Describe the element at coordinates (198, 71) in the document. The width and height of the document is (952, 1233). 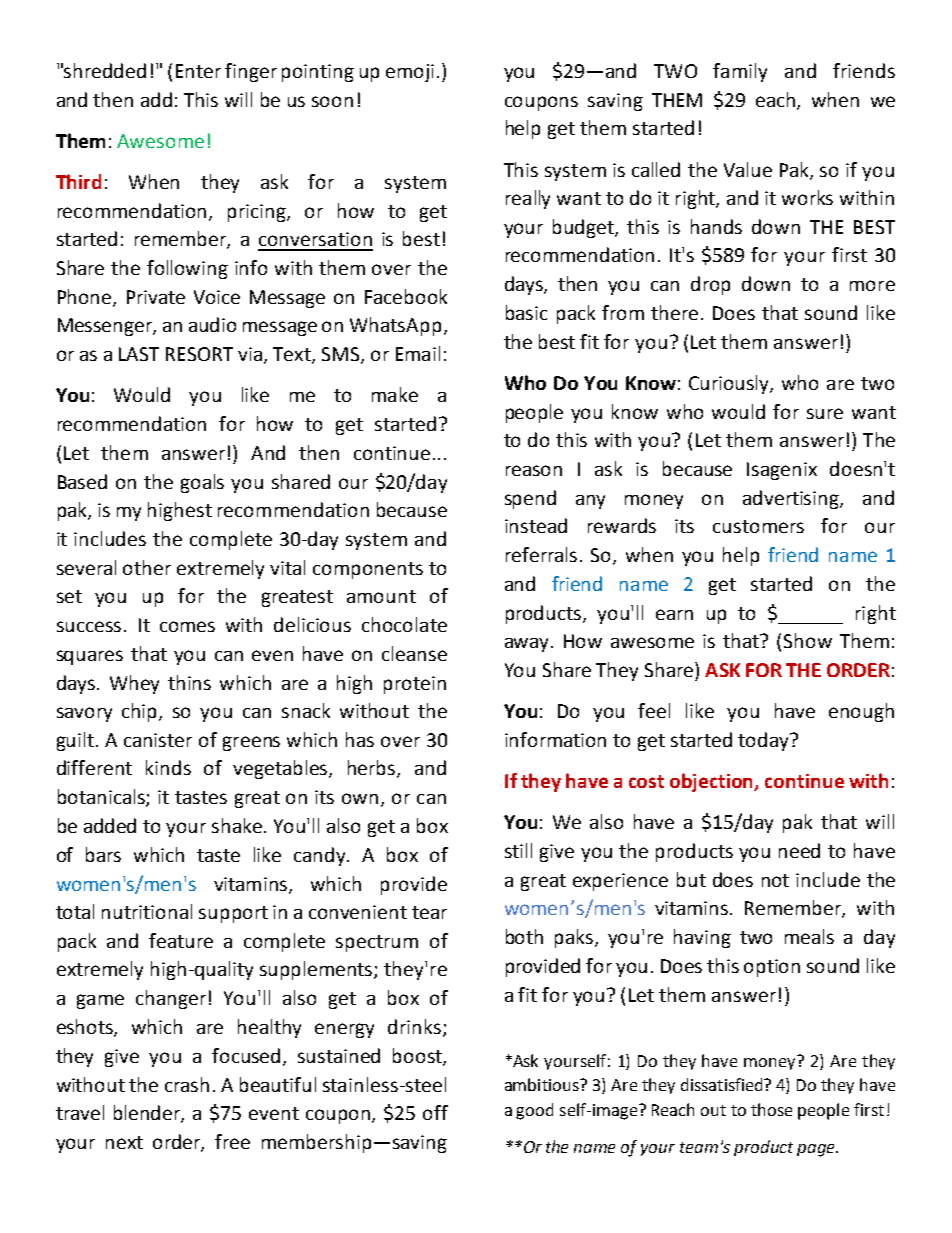
I see `Enter` at that location.
